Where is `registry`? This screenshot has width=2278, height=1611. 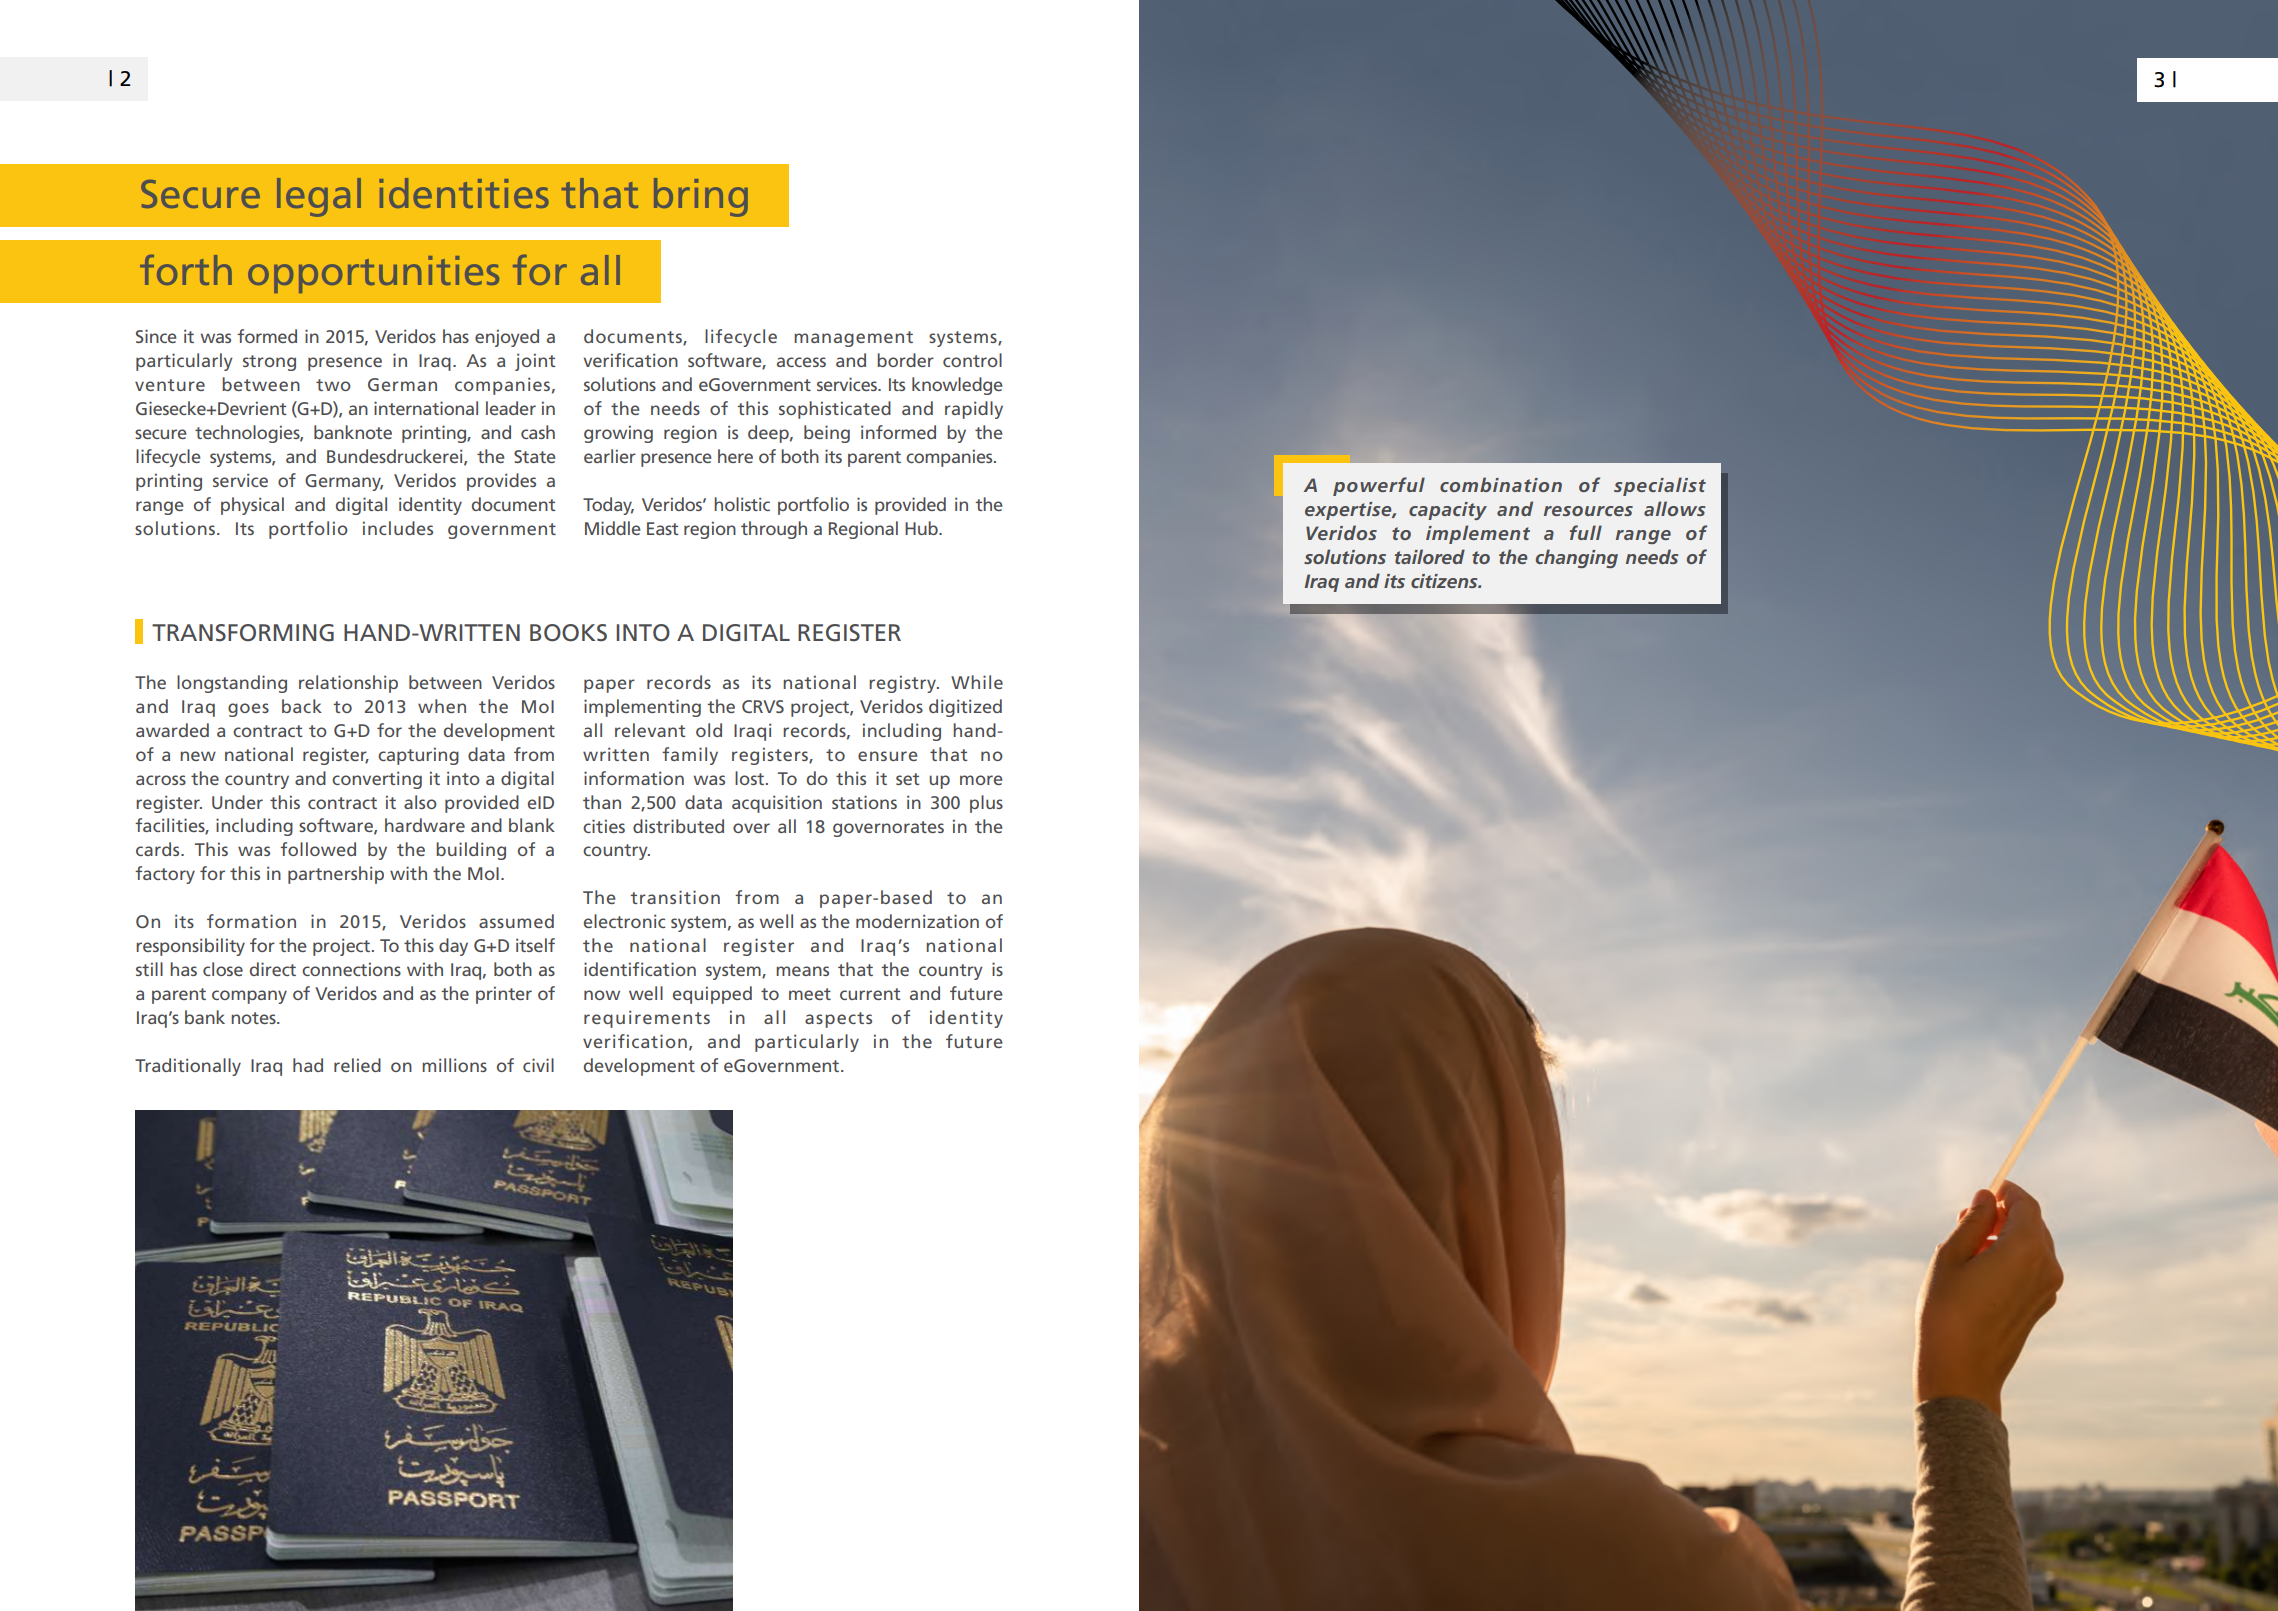 registry is located at coordinates (903, 684).
